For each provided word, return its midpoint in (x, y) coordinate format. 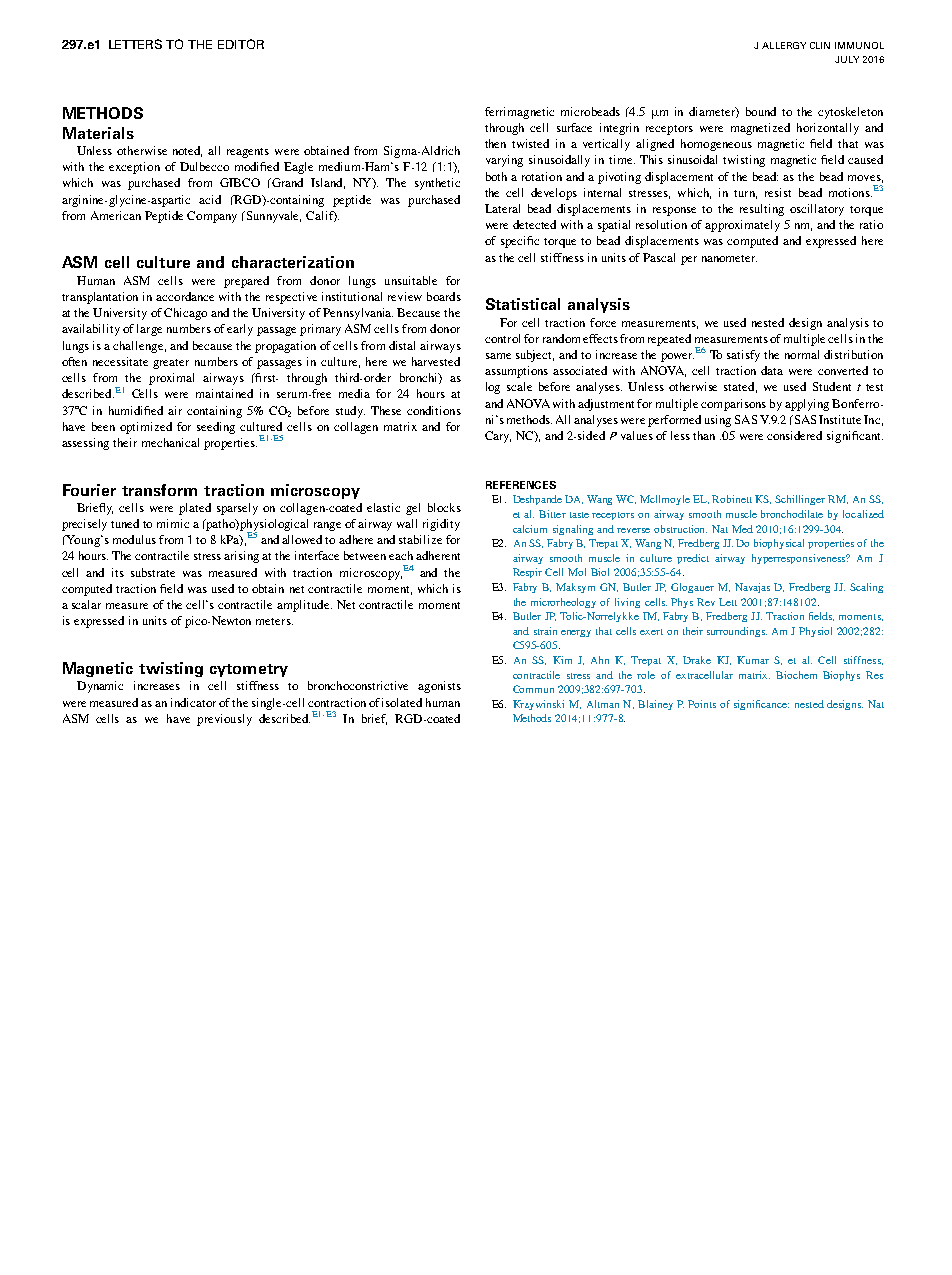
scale (519, 386)
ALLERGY (784, 45)
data (772, 370)
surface (574, 127)
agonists (439, 687)
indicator (193, 702)
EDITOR (241, 44)
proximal (171, 379)
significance (761, 705)
